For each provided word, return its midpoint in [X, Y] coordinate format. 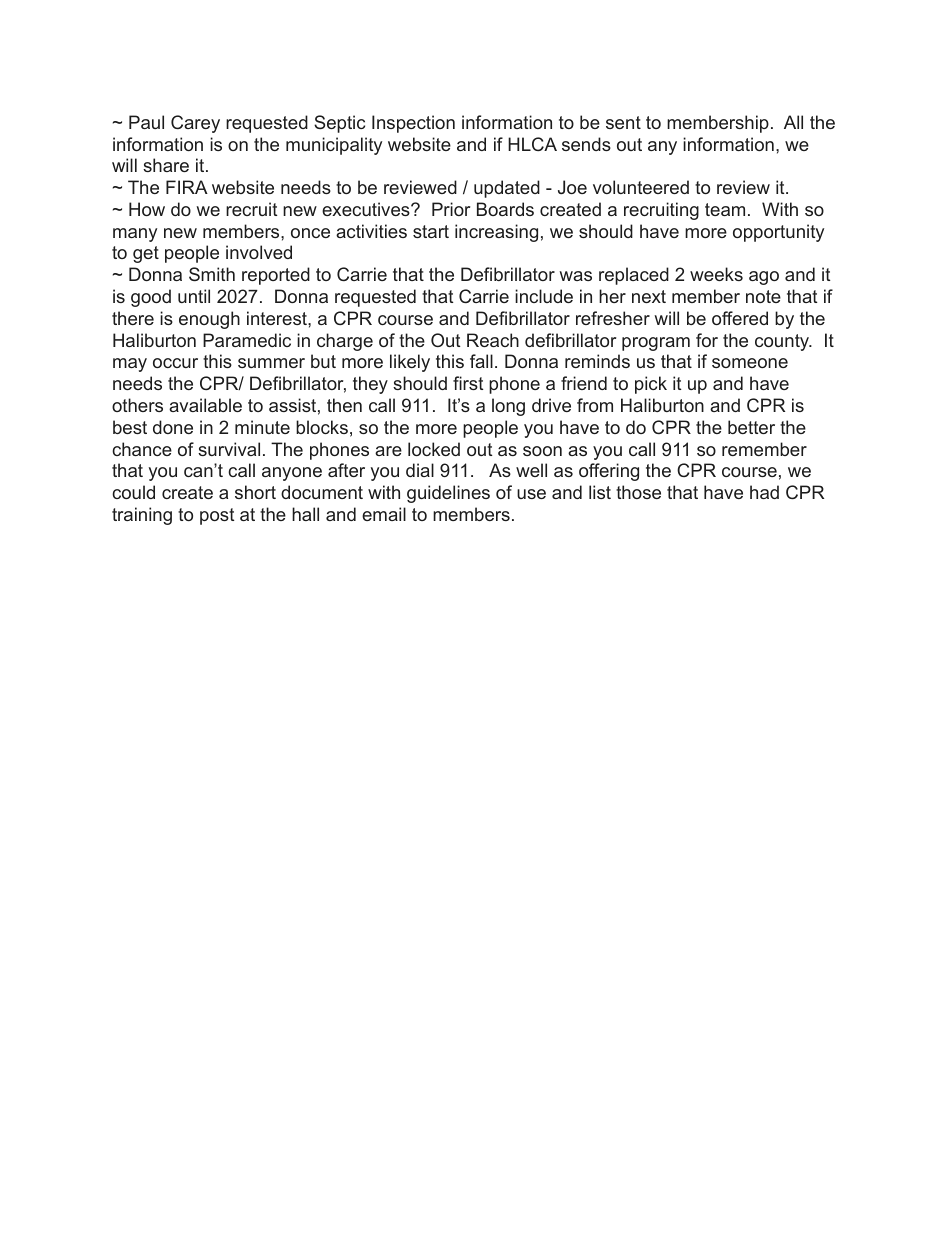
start [431, 231]
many [135, 235]
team [725, 209]
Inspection [413, 124]
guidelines [448, 494]
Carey [195, 124]
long [508, 407]
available [205, 405]
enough [209, 320]
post [217, 516]
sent [623, 122]
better [751, 427]
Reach [493, 340]
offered [740, 318]
